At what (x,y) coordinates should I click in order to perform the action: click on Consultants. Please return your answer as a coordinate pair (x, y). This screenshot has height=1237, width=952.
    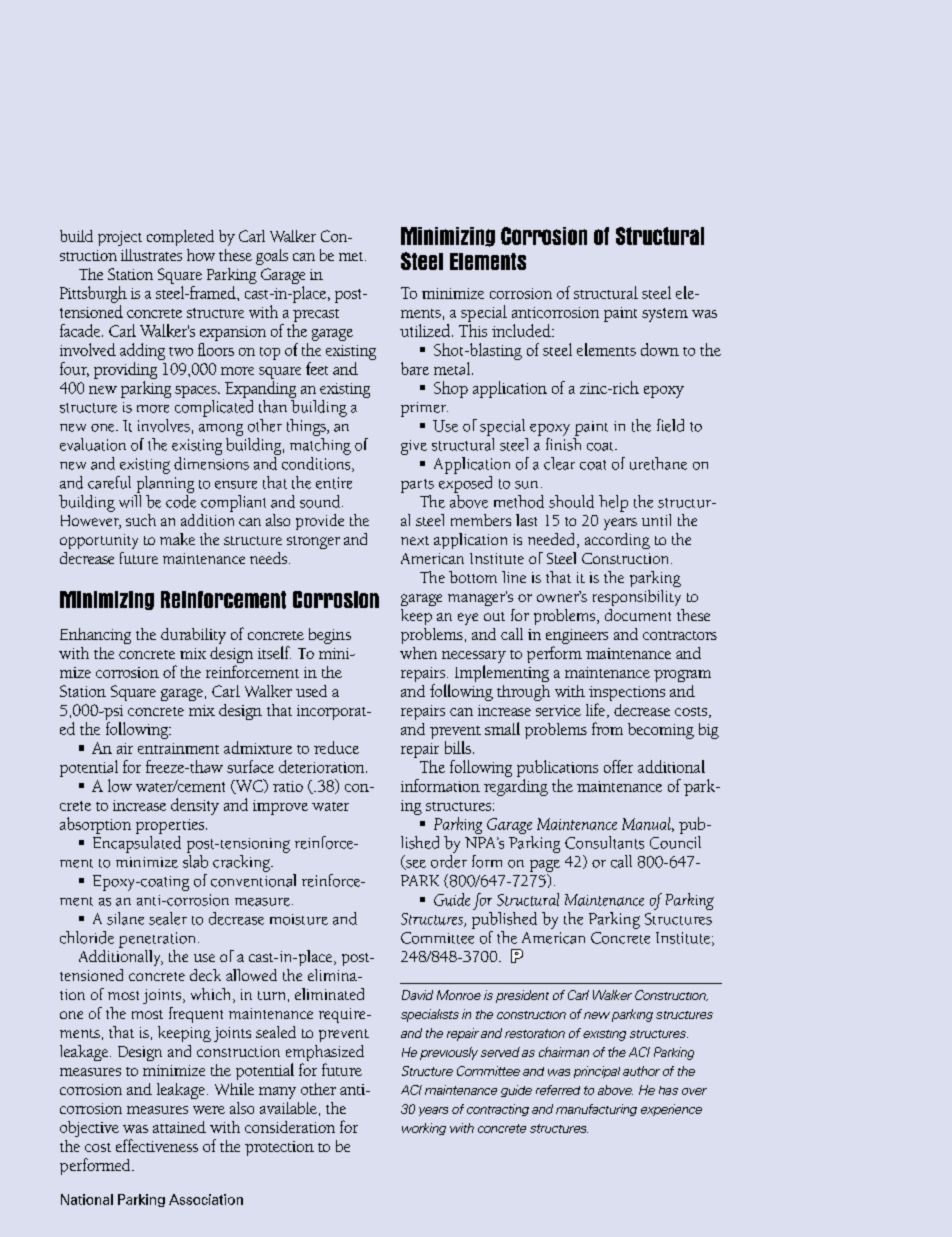
    Looking at the image, I should click on (604, 842).
